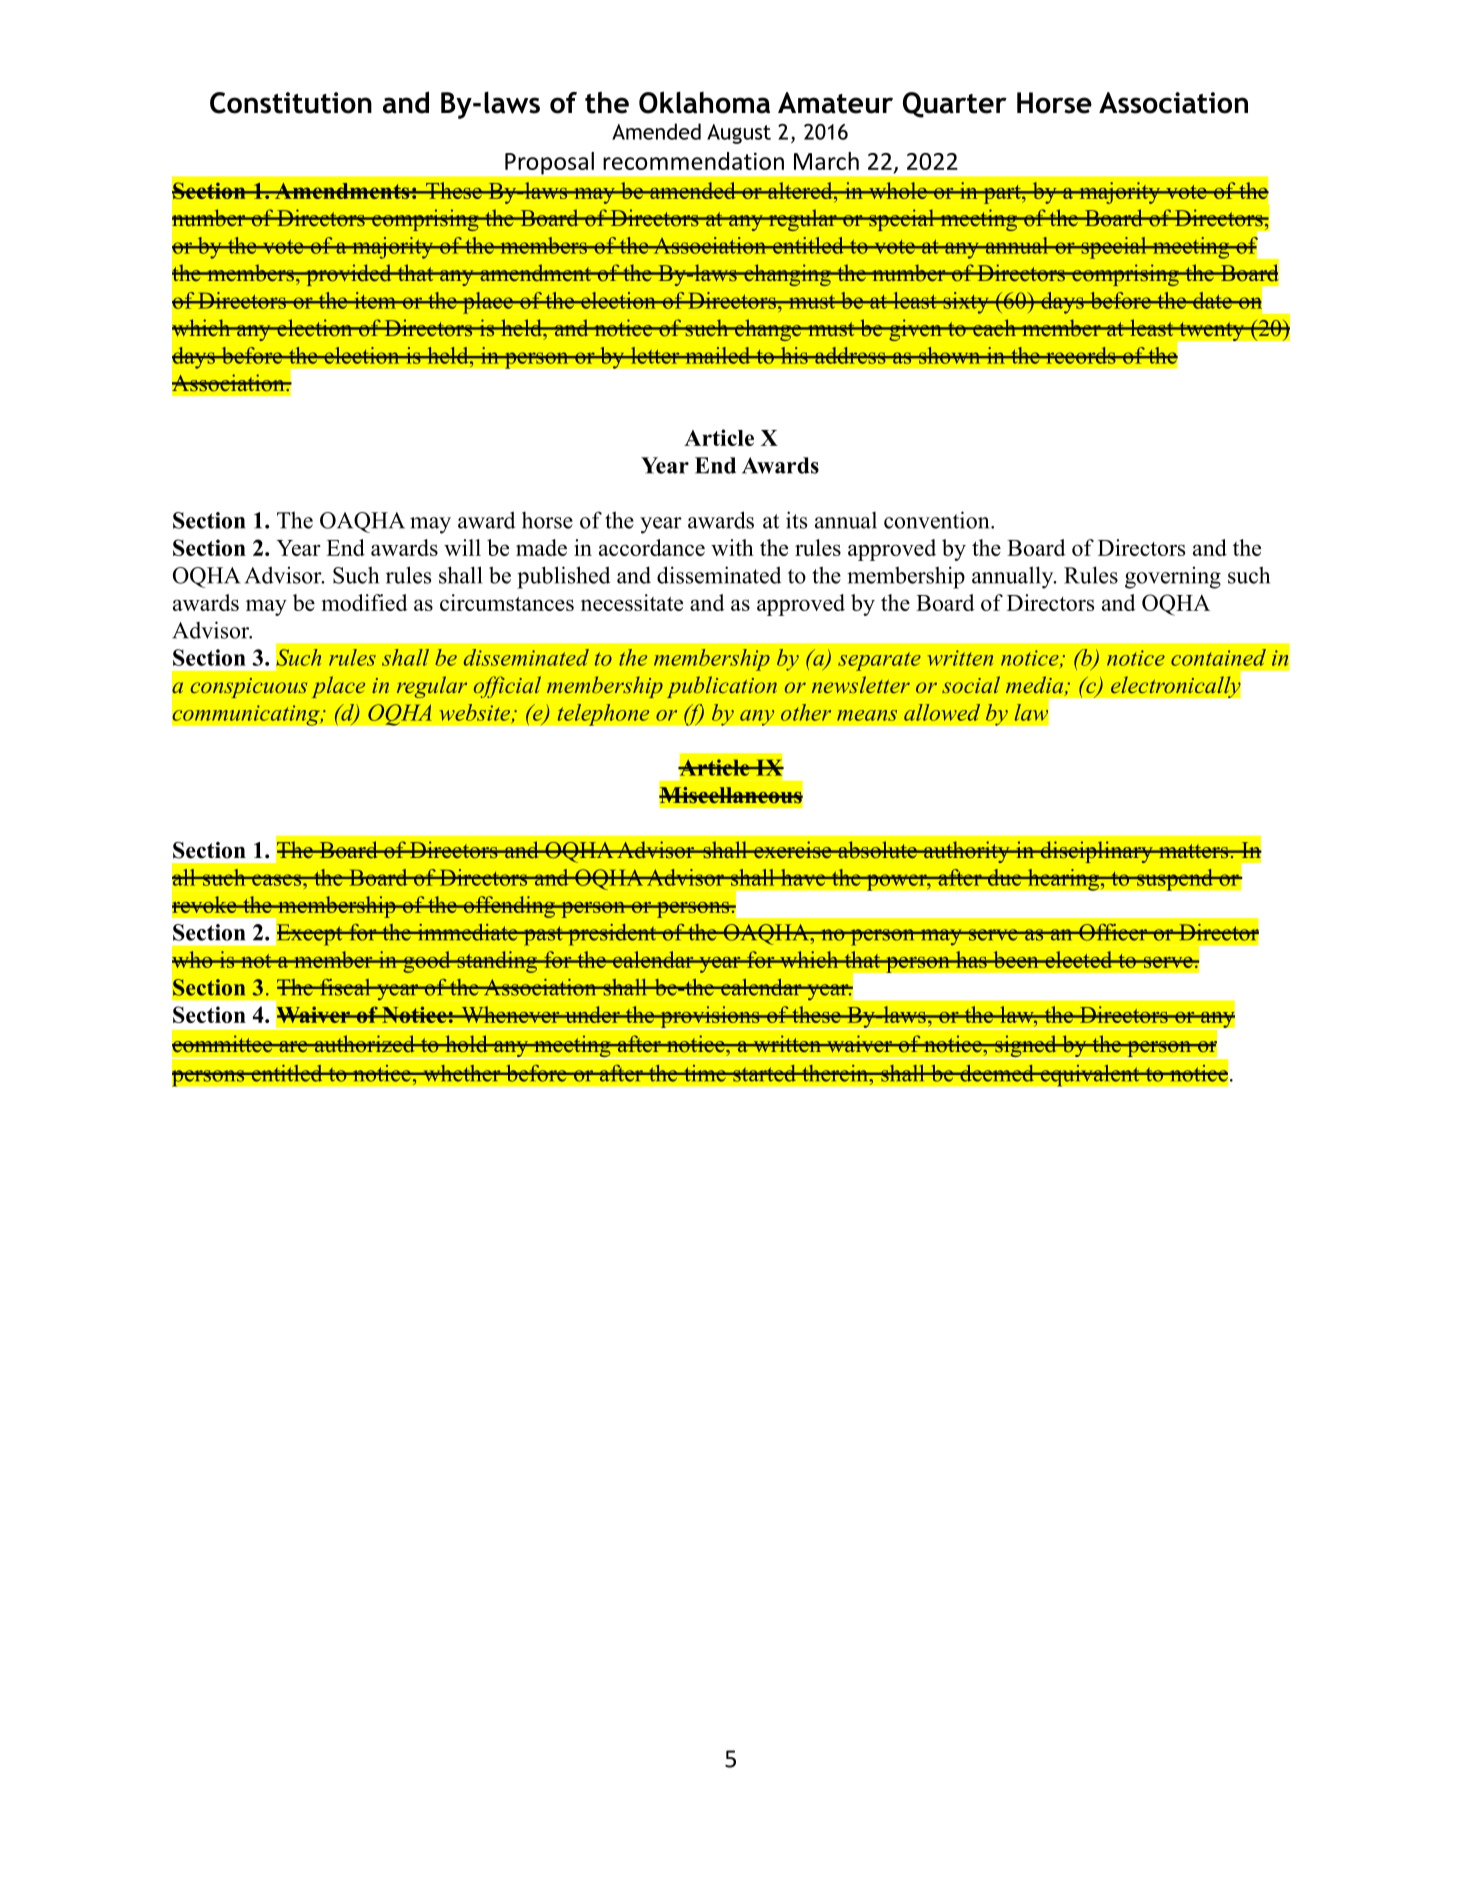 The height and width of the image is (1892, 1462). What do you see at coordinates (509, 907) in the image?
I see `offending` at bounding box center [509, 907].
